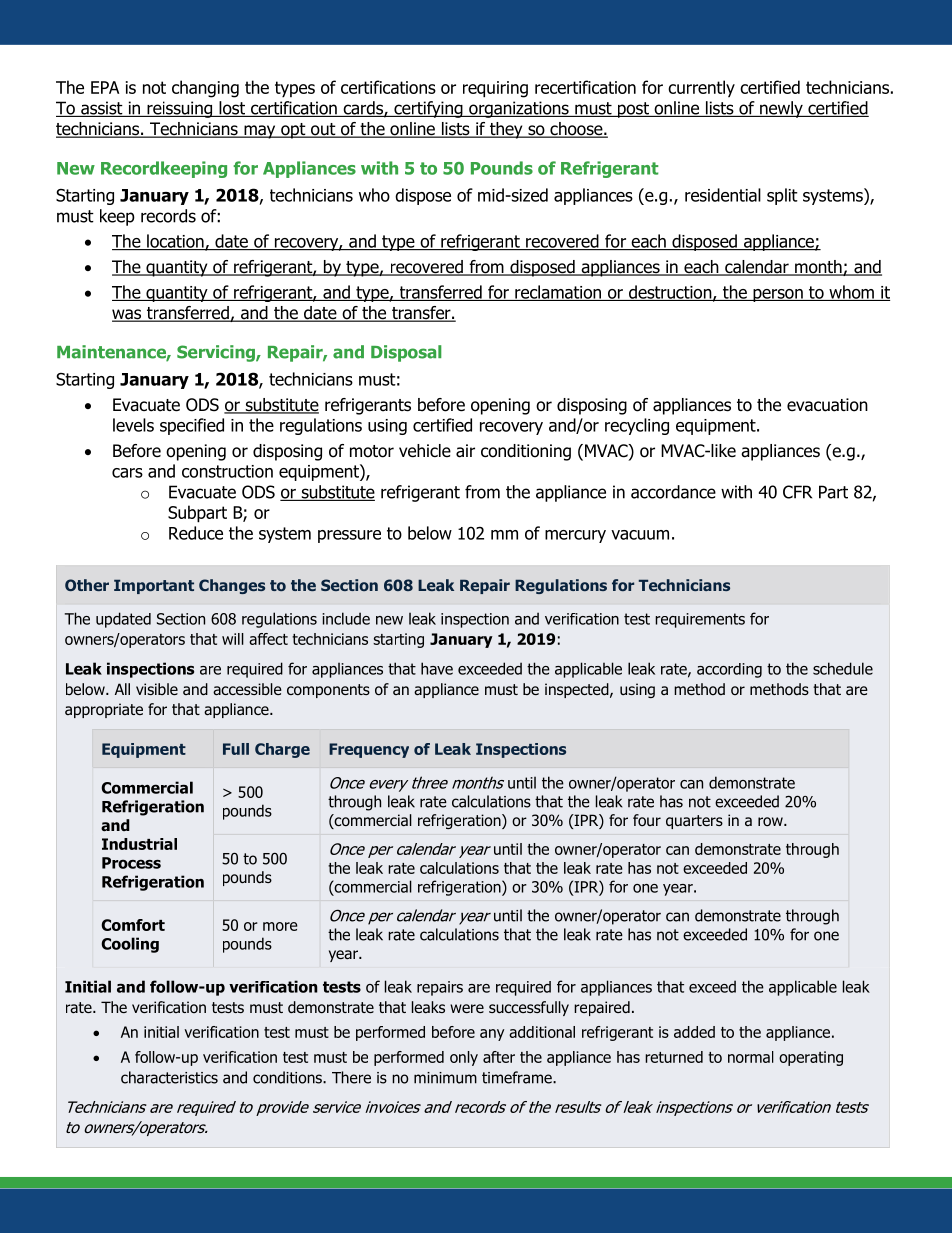 The width and height of the page is (952, 1233). Describe the element at coordinates (575, 536) in the page. I see `mercury` at that location.
